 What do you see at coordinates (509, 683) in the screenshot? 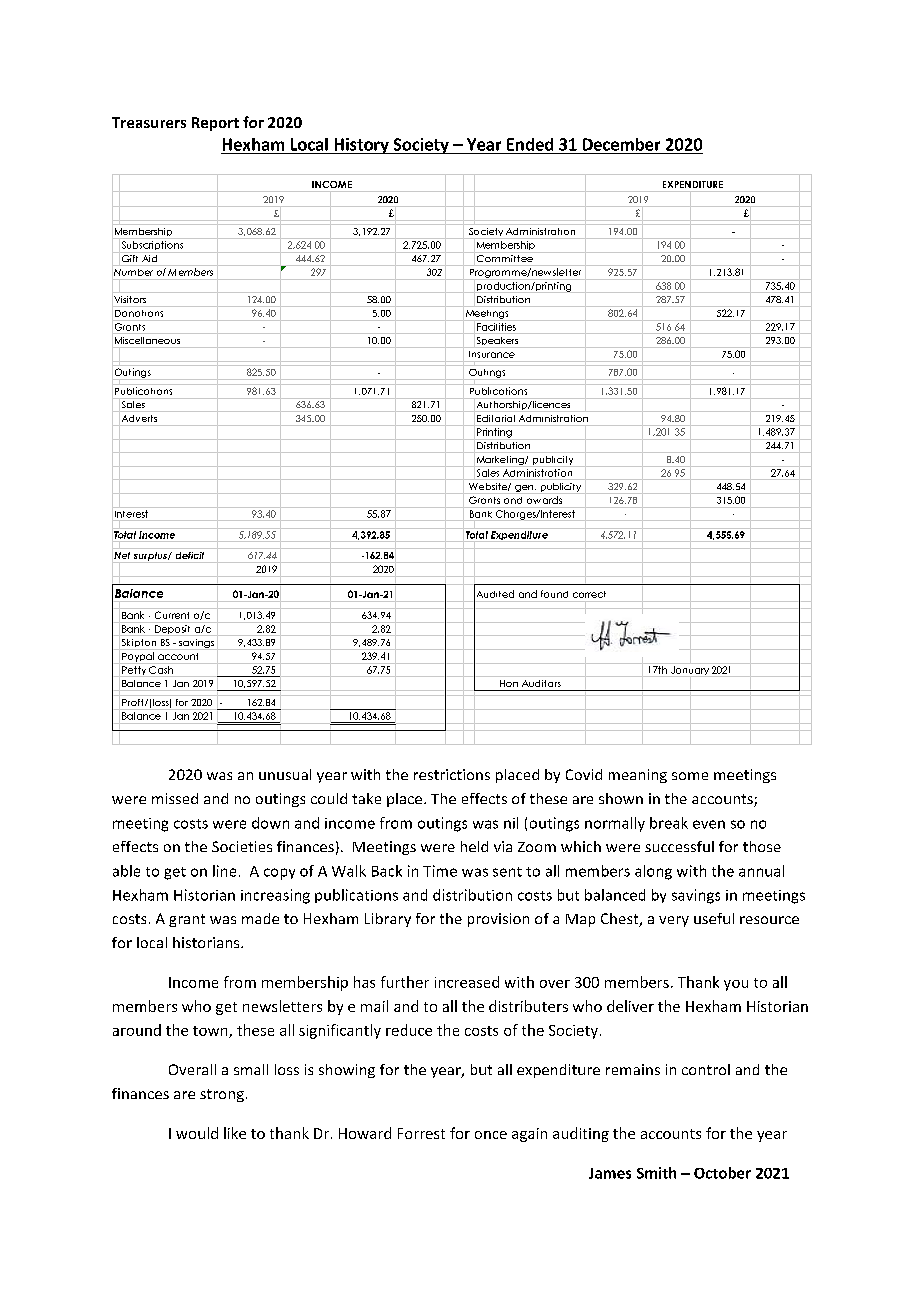
I see `Hon` at bounding box center [509, 683].
